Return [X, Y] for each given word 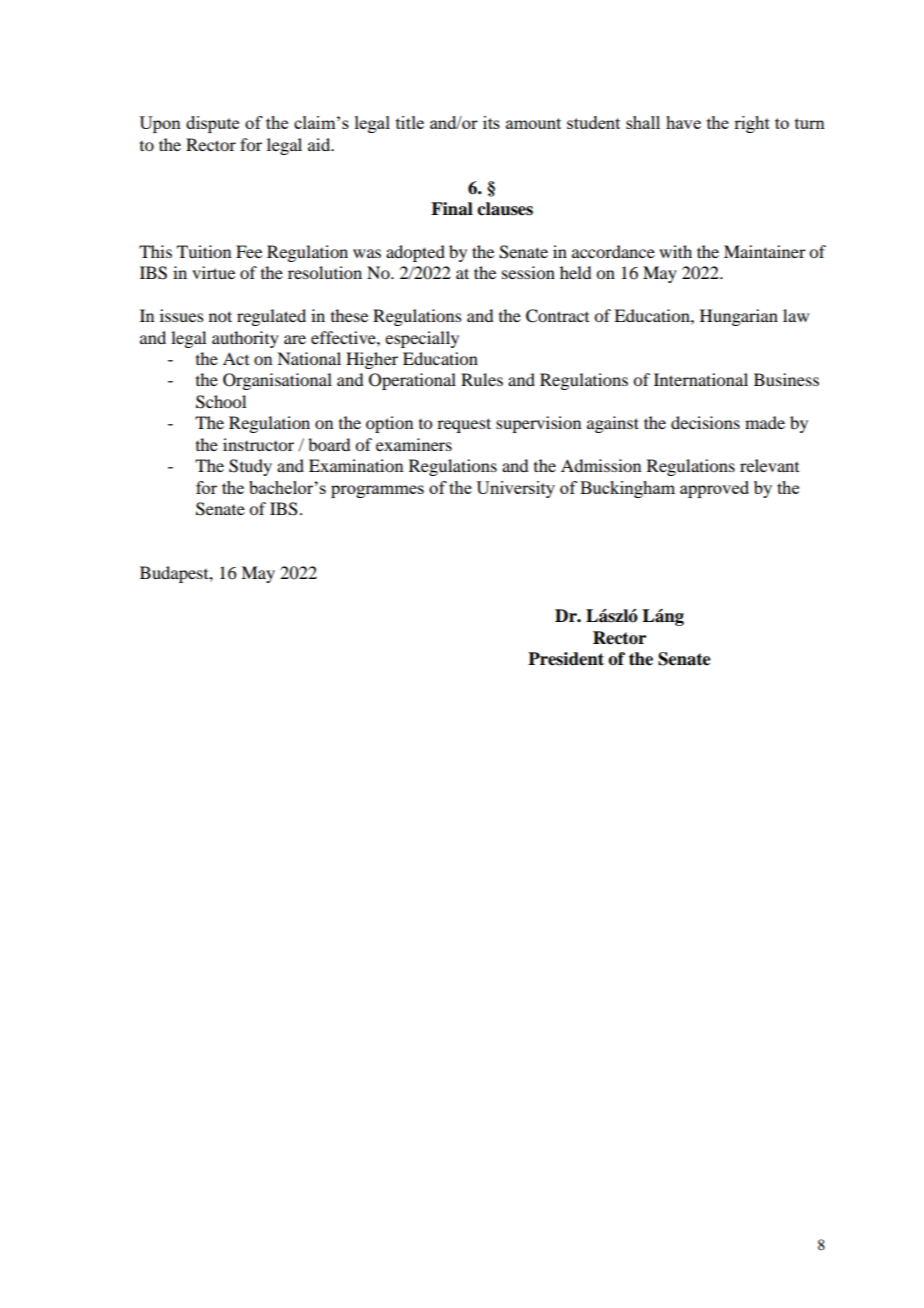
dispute [212, 124]
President [566, 659]
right [752, 124]
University [515, 489]
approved [714, 489]
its [491, 122]
